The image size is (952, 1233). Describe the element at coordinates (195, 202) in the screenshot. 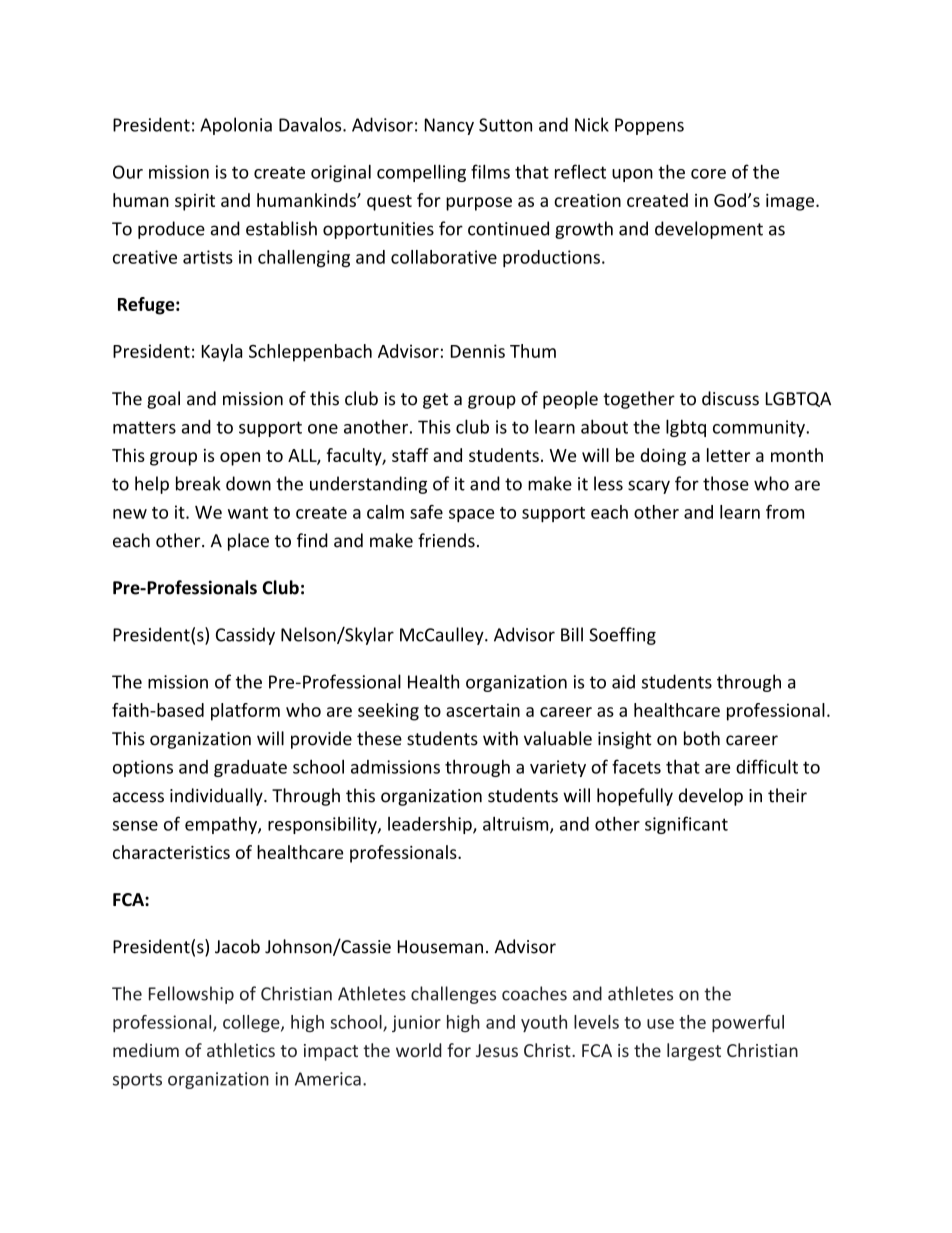

I see `spirit` at that location.
